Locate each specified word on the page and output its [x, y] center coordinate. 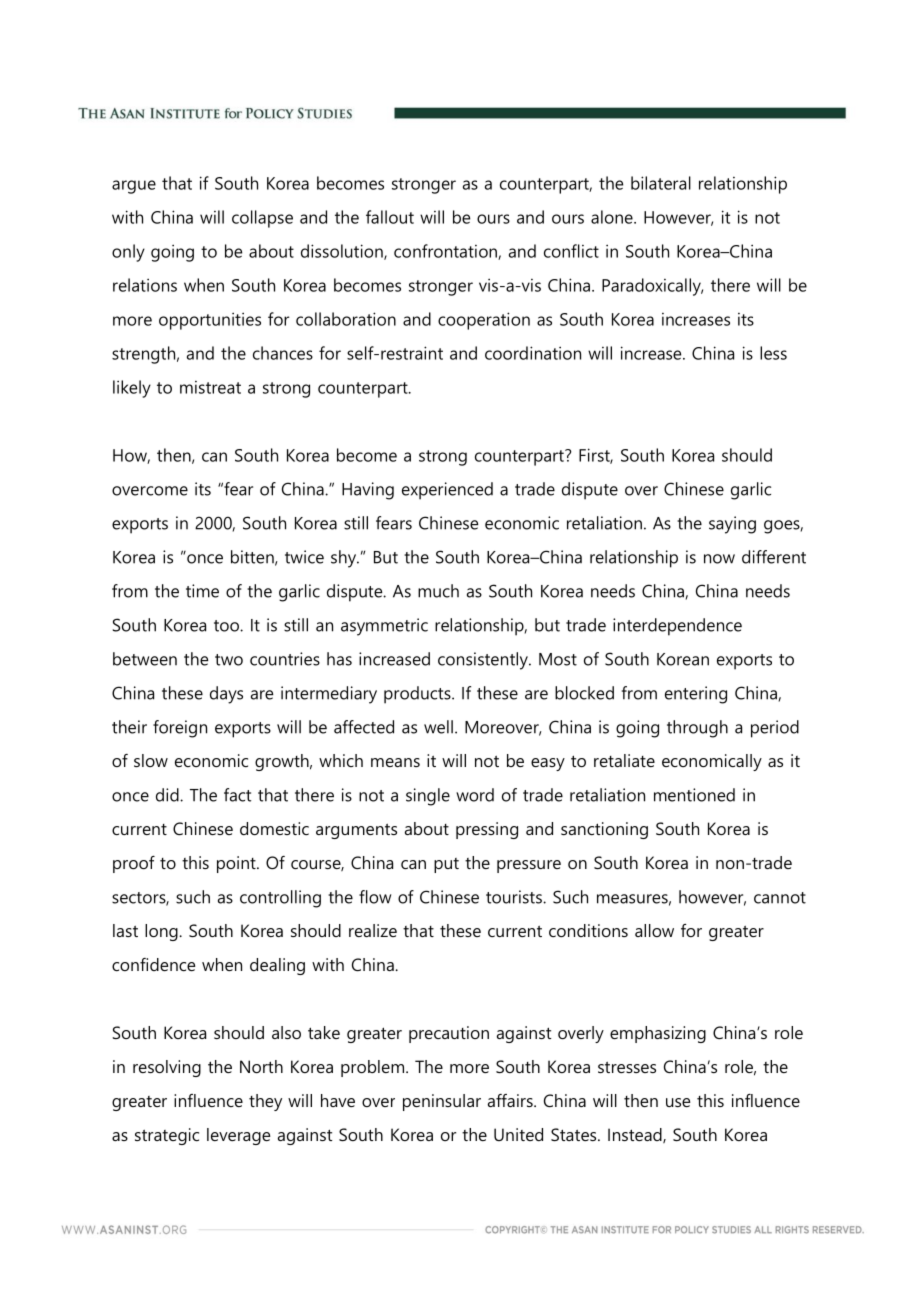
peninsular [442, 1102]
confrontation [446, 252]
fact [237, 795]
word [475, 795]
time [202, 591]
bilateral [661, 183]
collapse [262, 219]
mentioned [694, 795]
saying [732, 525]
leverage [238, 1136]
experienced [447, 491]
